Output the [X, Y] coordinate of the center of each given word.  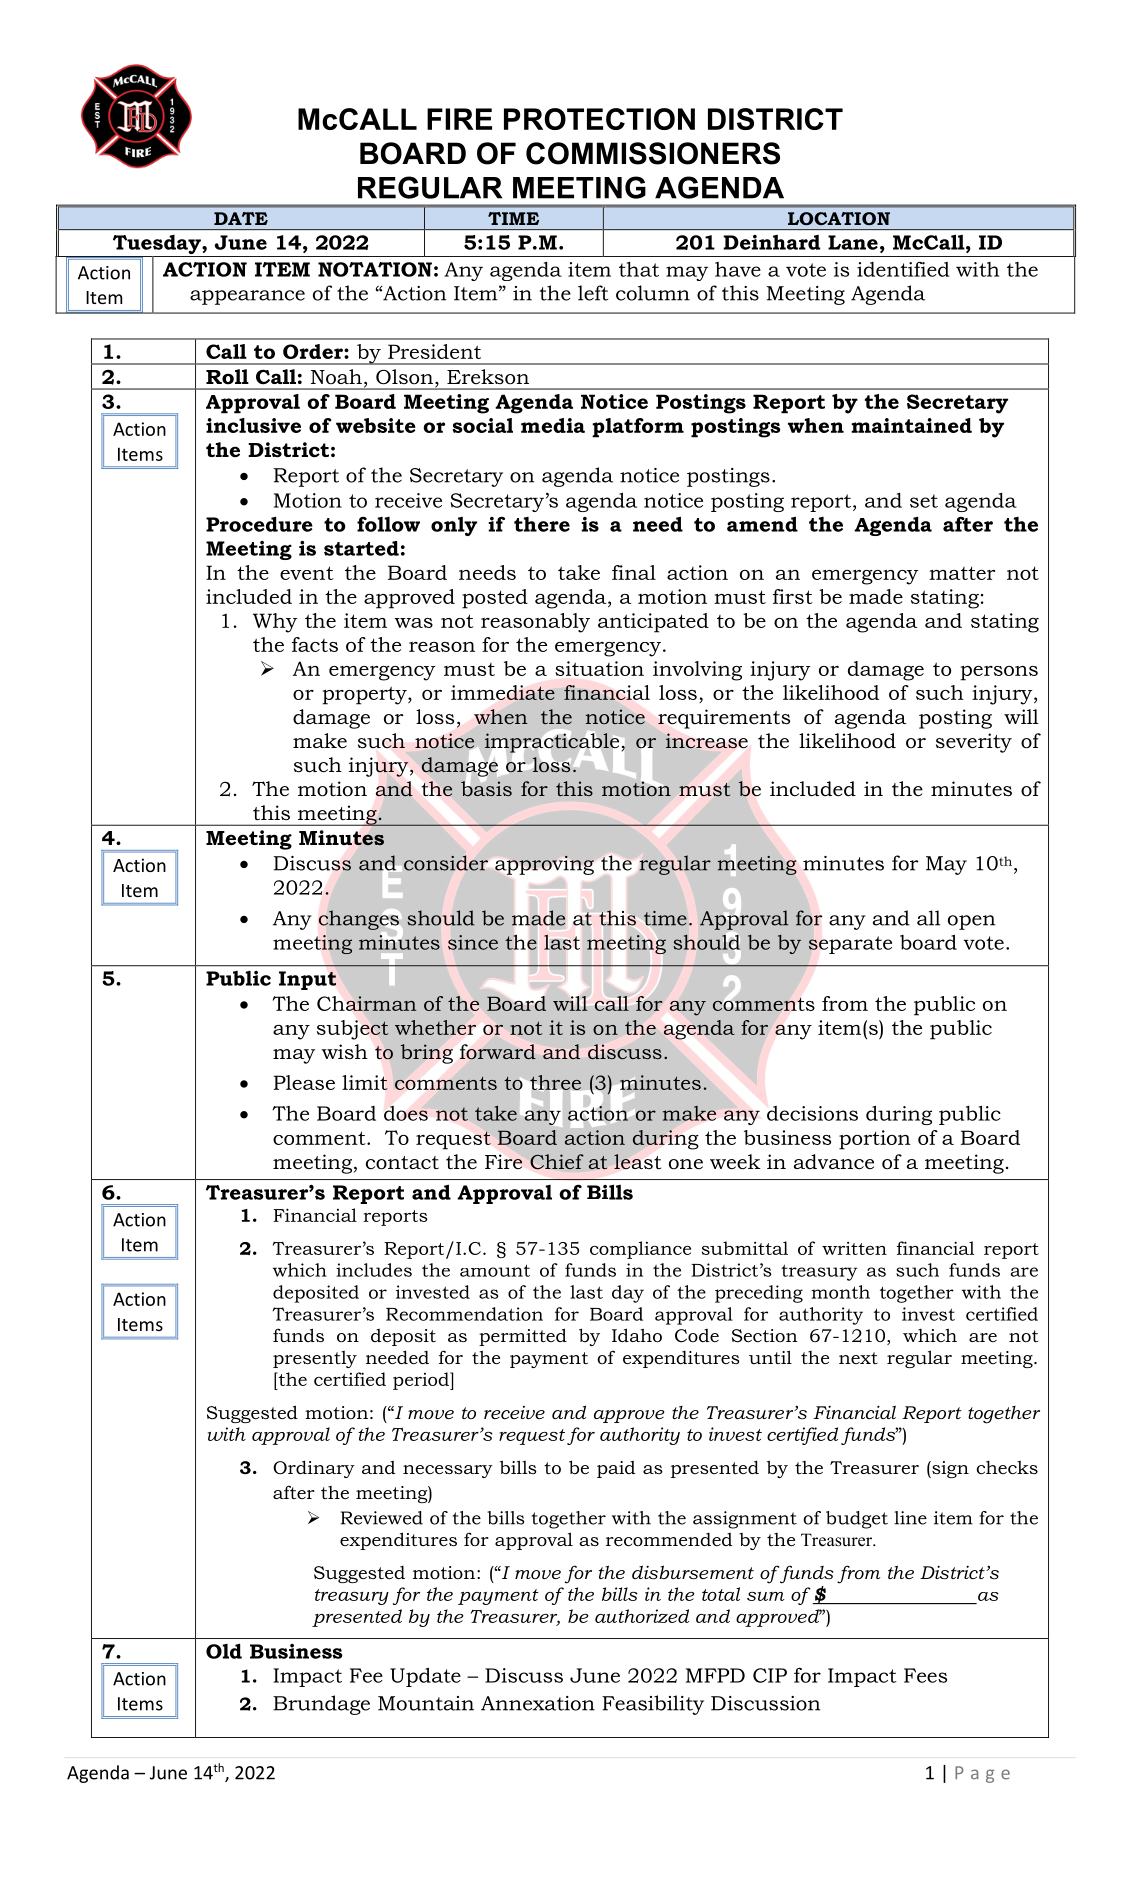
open [971, 922]
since [473, 942]
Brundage [321, 1705]
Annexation [538, 1703]
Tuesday [156, 245]
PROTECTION [599, 119]
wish [345, 1051]
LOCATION [839, 218]
